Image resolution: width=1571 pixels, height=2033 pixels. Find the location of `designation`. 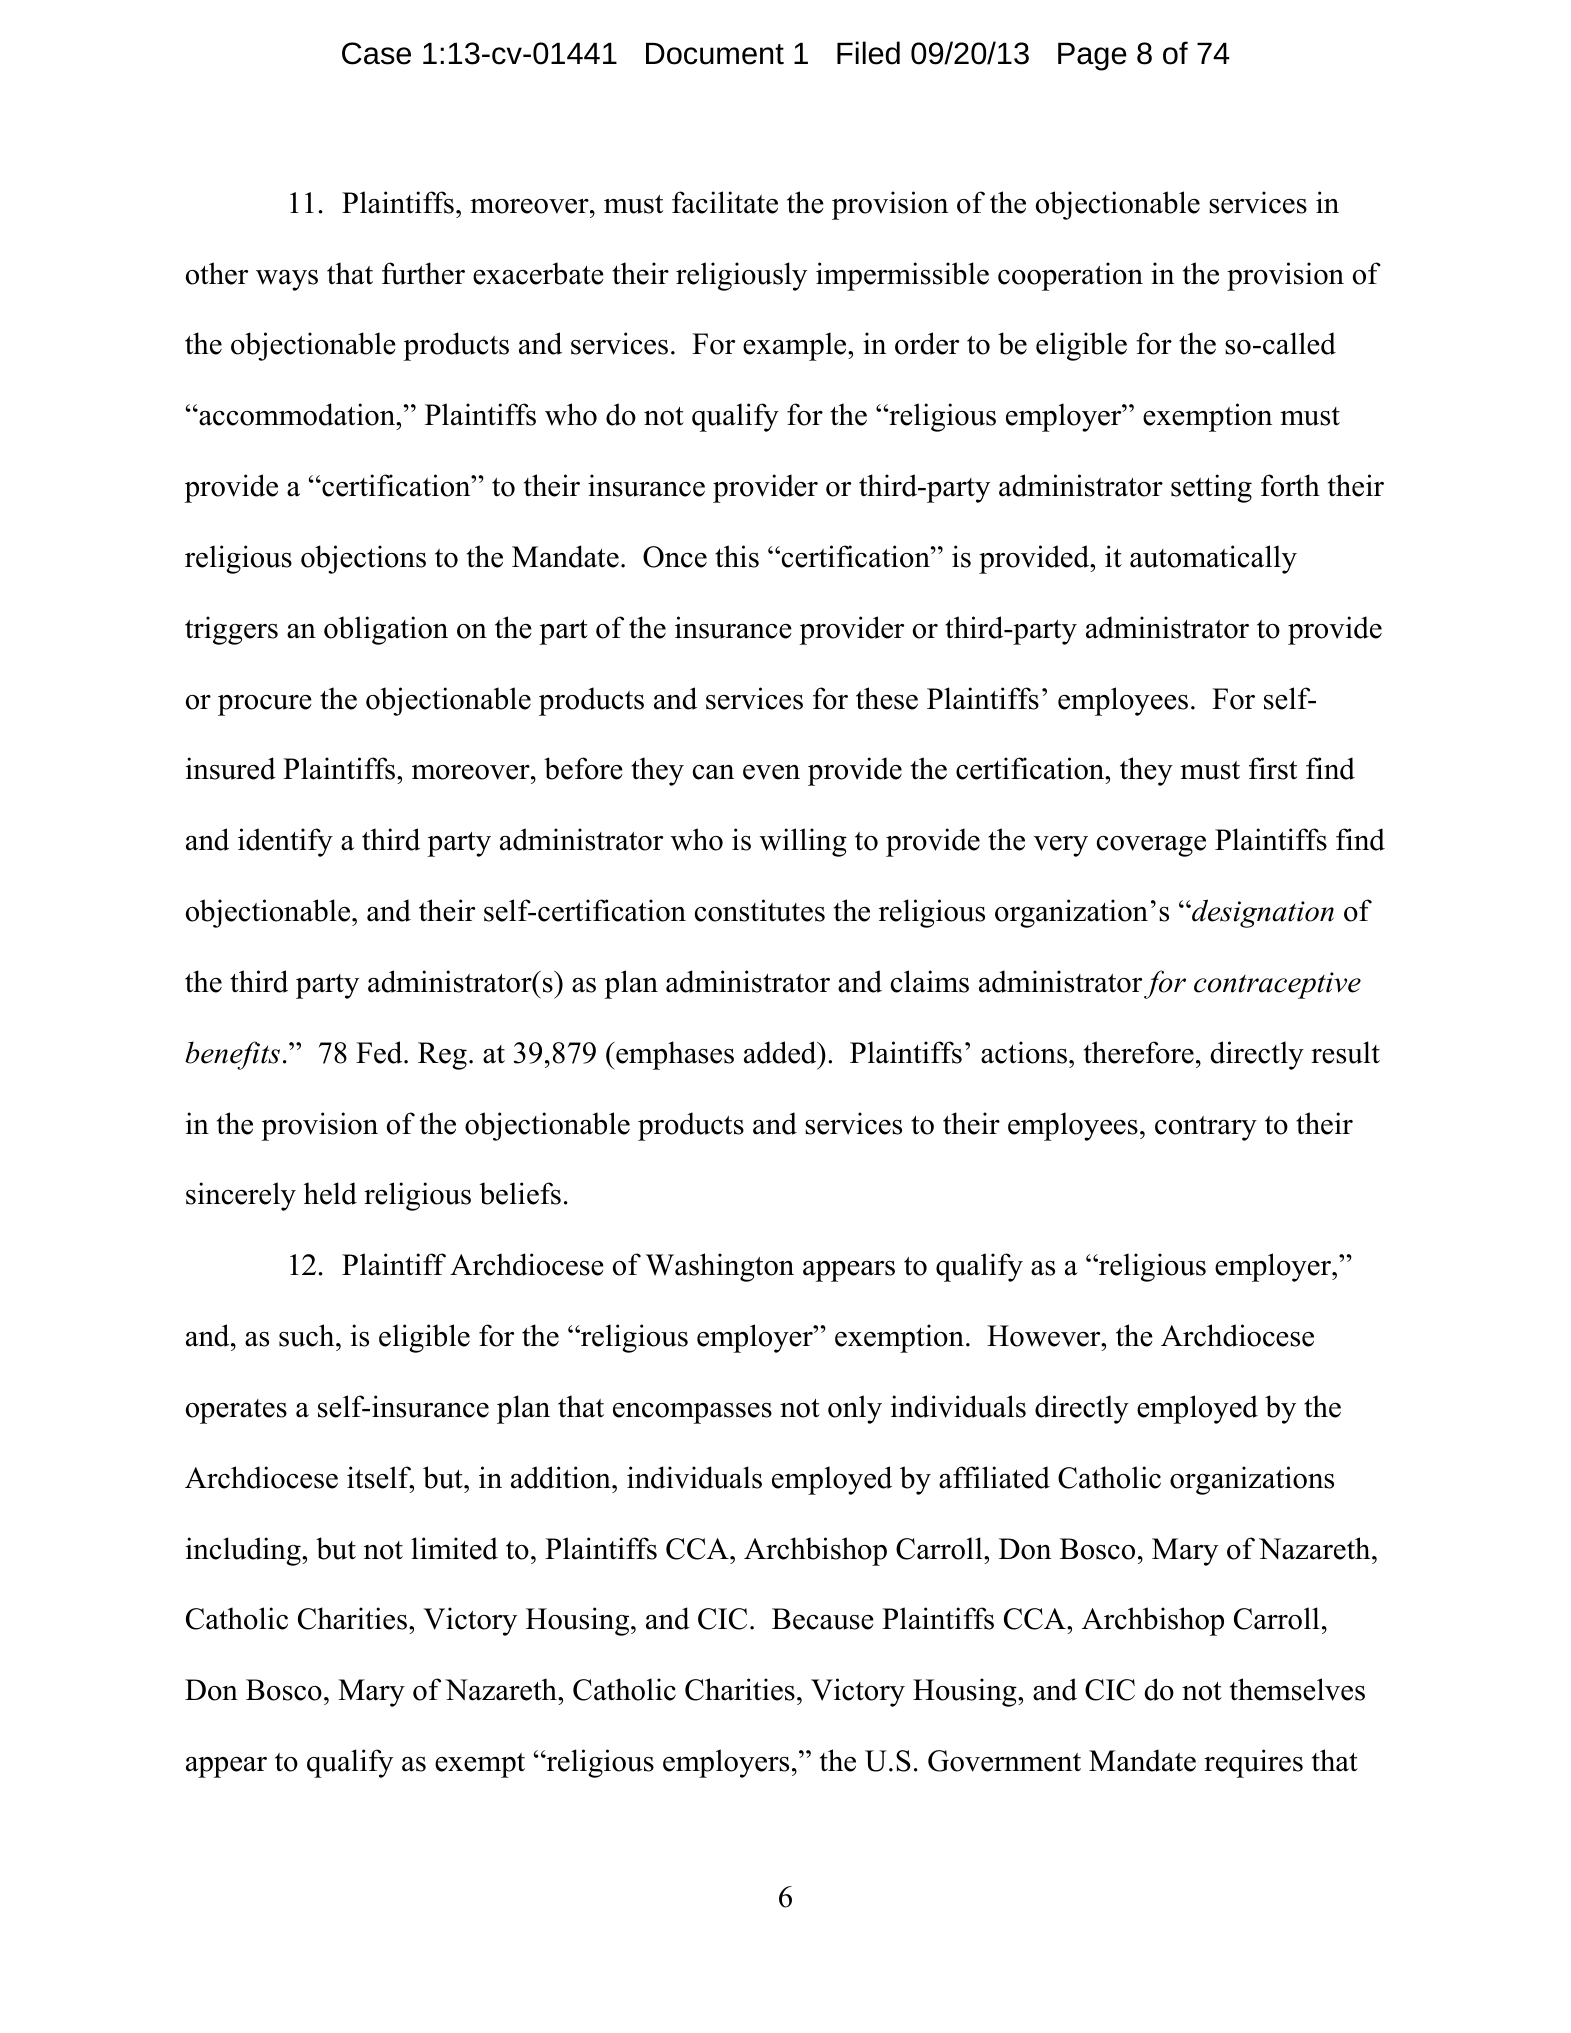

designation is located at coordinates (1262, 913).
